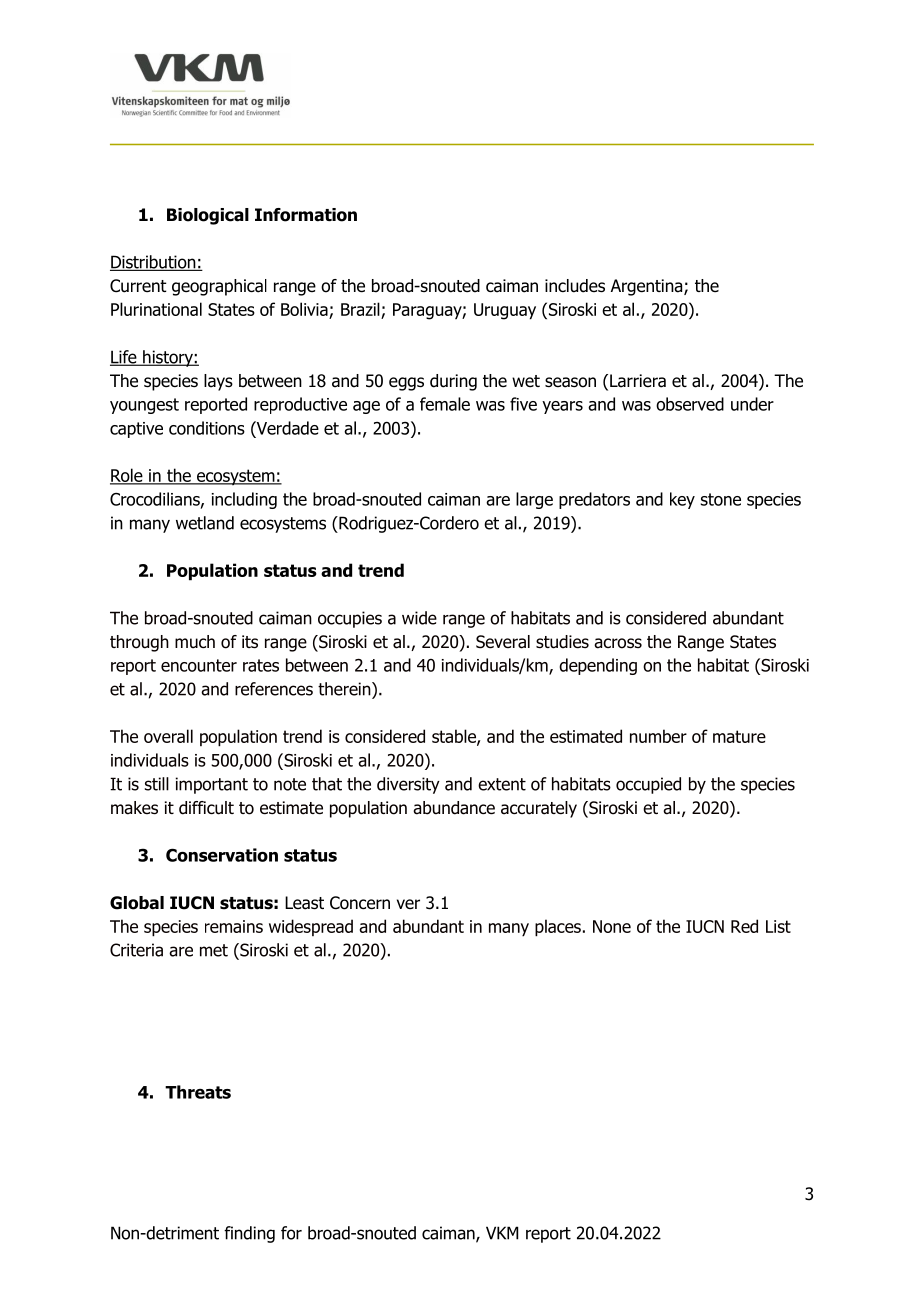 The width and height of the screenshot is (924, 1308). What do you see at coordinates (208, 216) in the screenshot?
I see `Biological` at bounding box center [208, 216].
